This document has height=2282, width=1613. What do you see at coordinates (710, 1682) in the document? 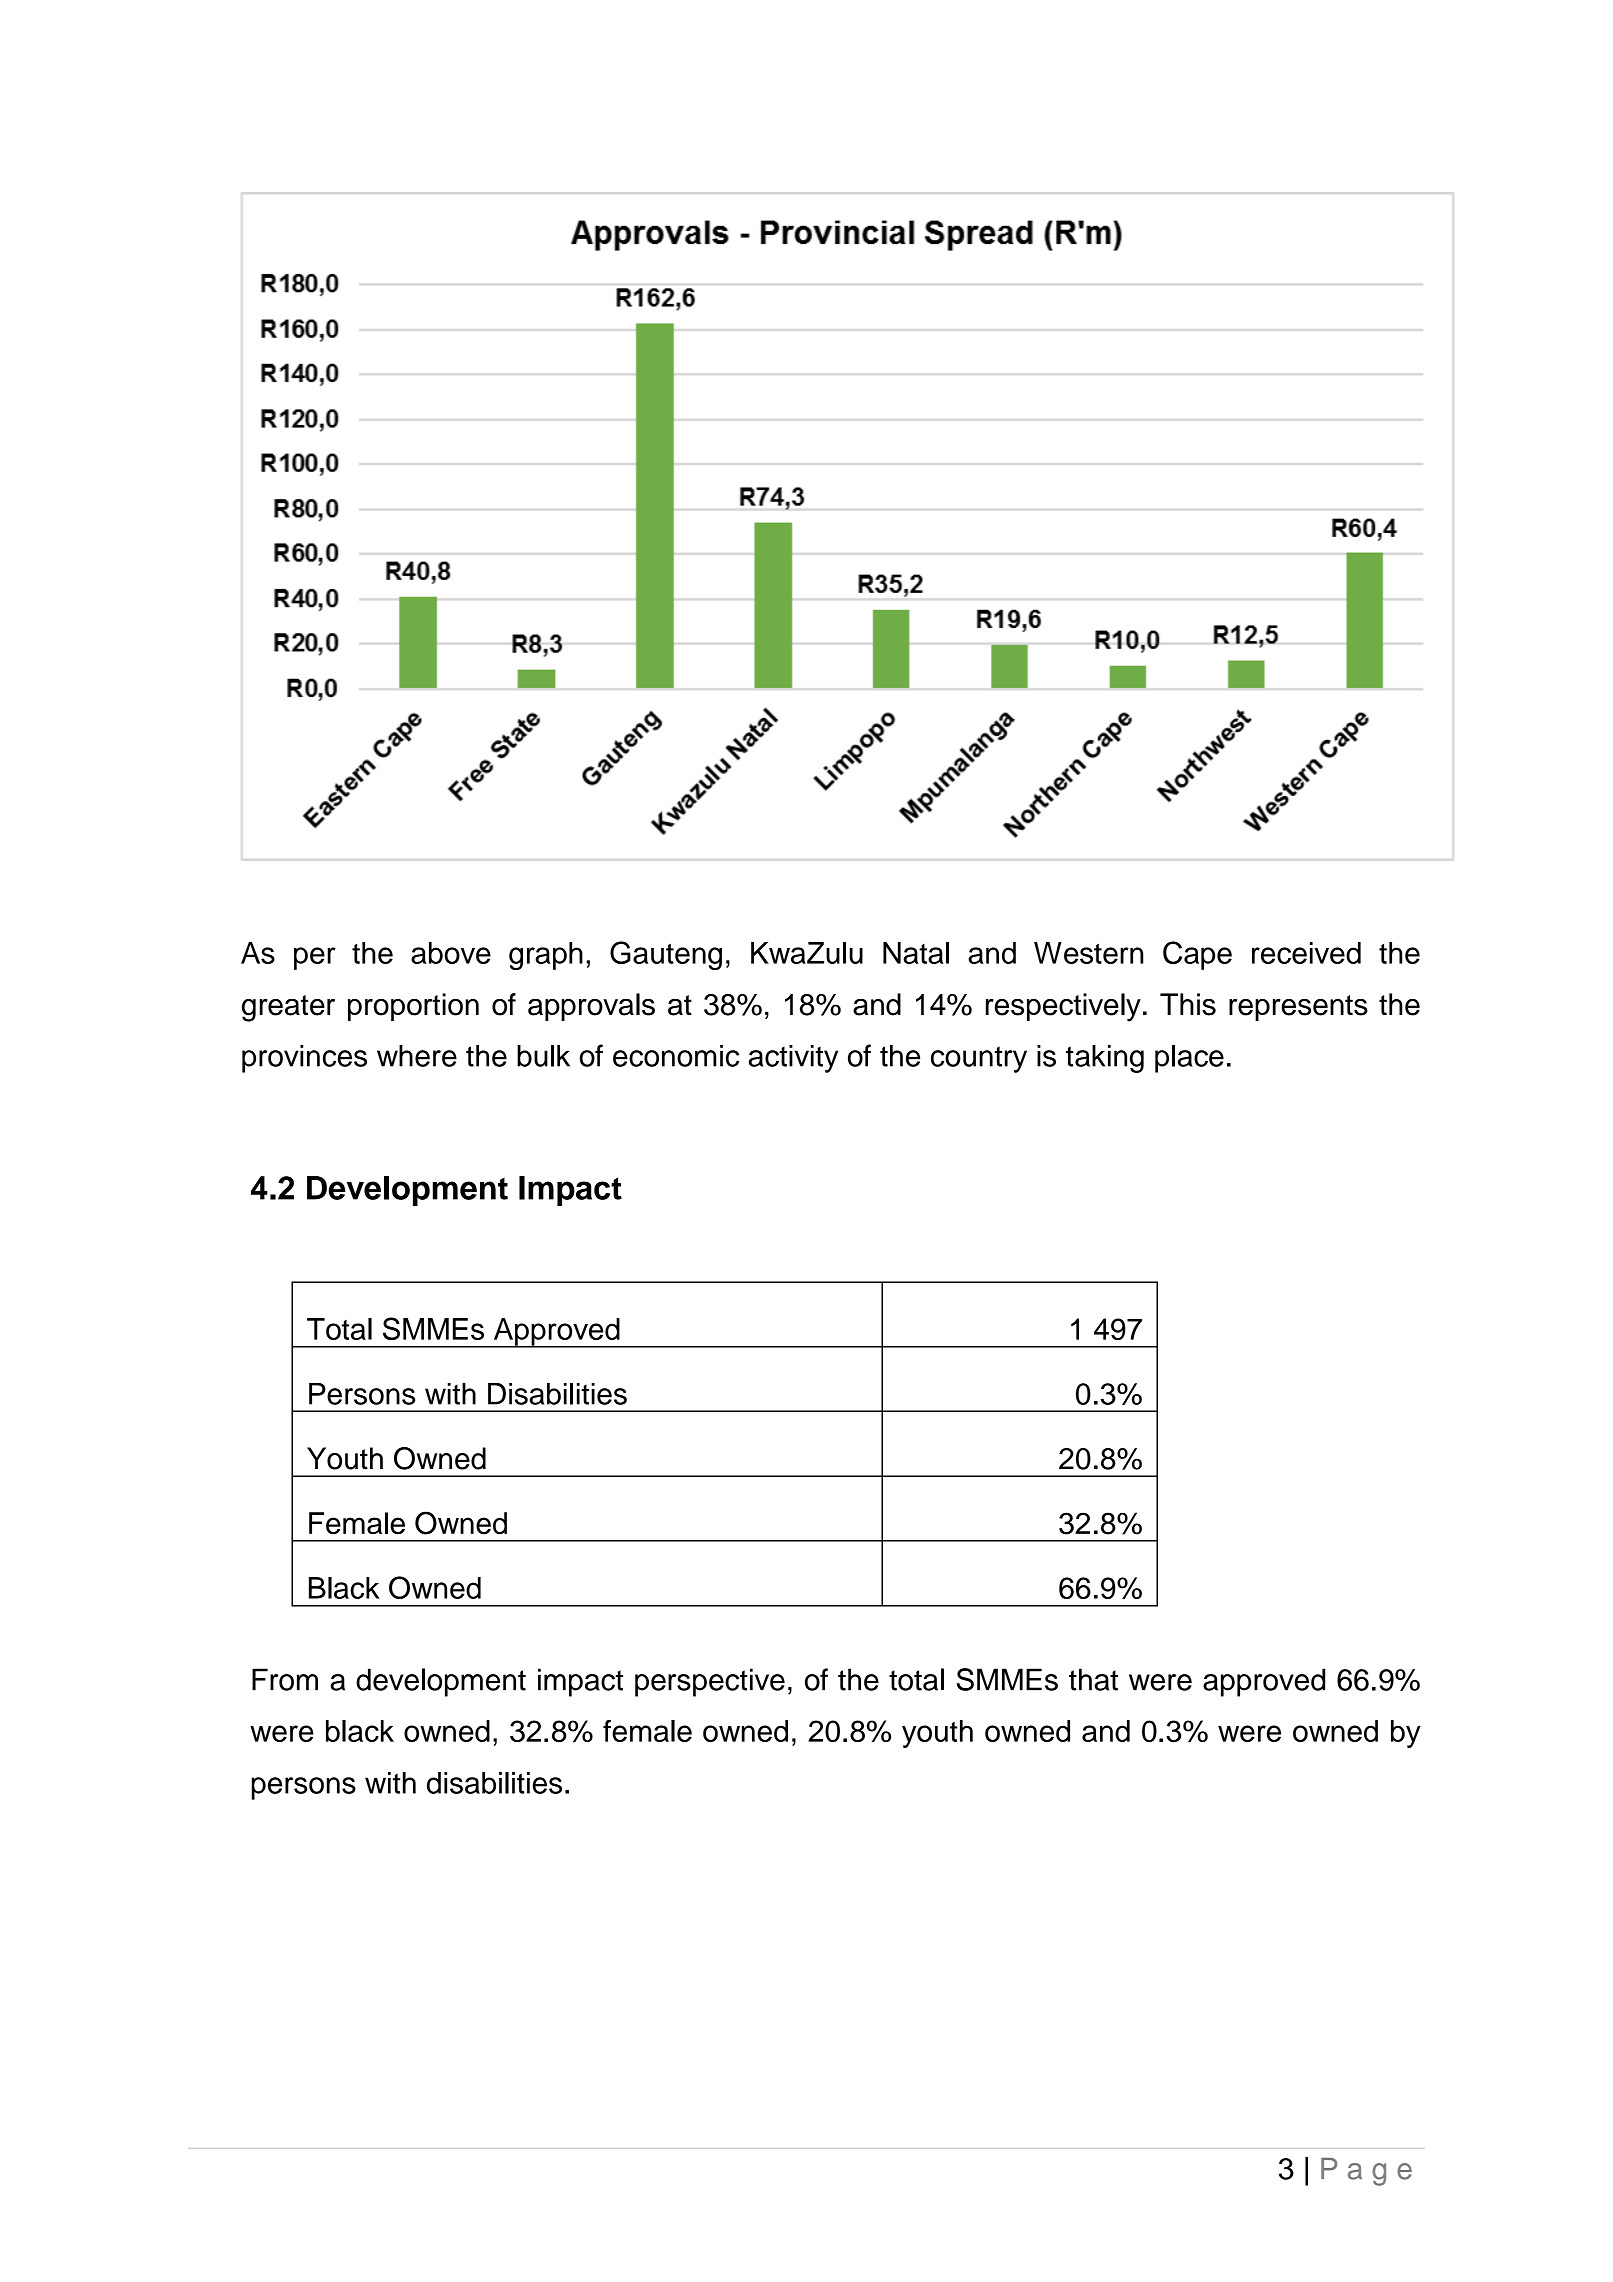
I see `perspective` at bounding box center [710, 1682].
